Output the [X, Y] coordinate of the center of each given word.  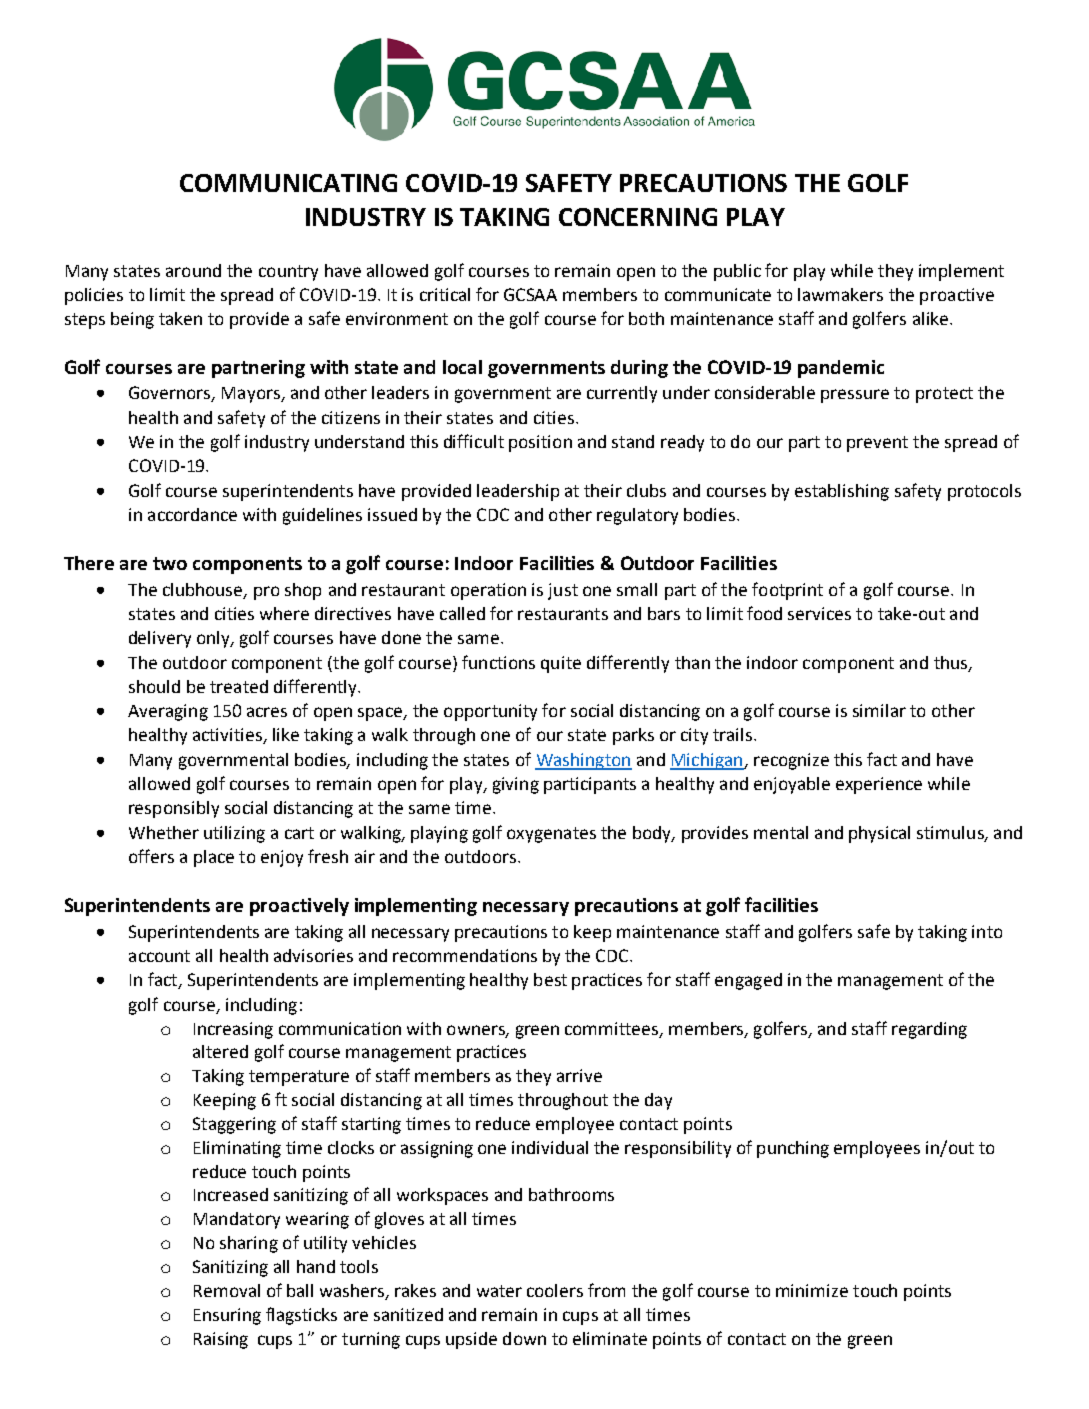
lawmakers [840, 294]
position [540, 443]
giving [516, 785]
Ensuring [227, 1316]
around [193, 270]
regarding [929, 1030]
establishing [842, 492]
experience [879, 785]
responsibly [174, 809]
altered [220, 1051]
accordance [192, 514]
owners [477, 1031]
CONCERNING [638, 217]
